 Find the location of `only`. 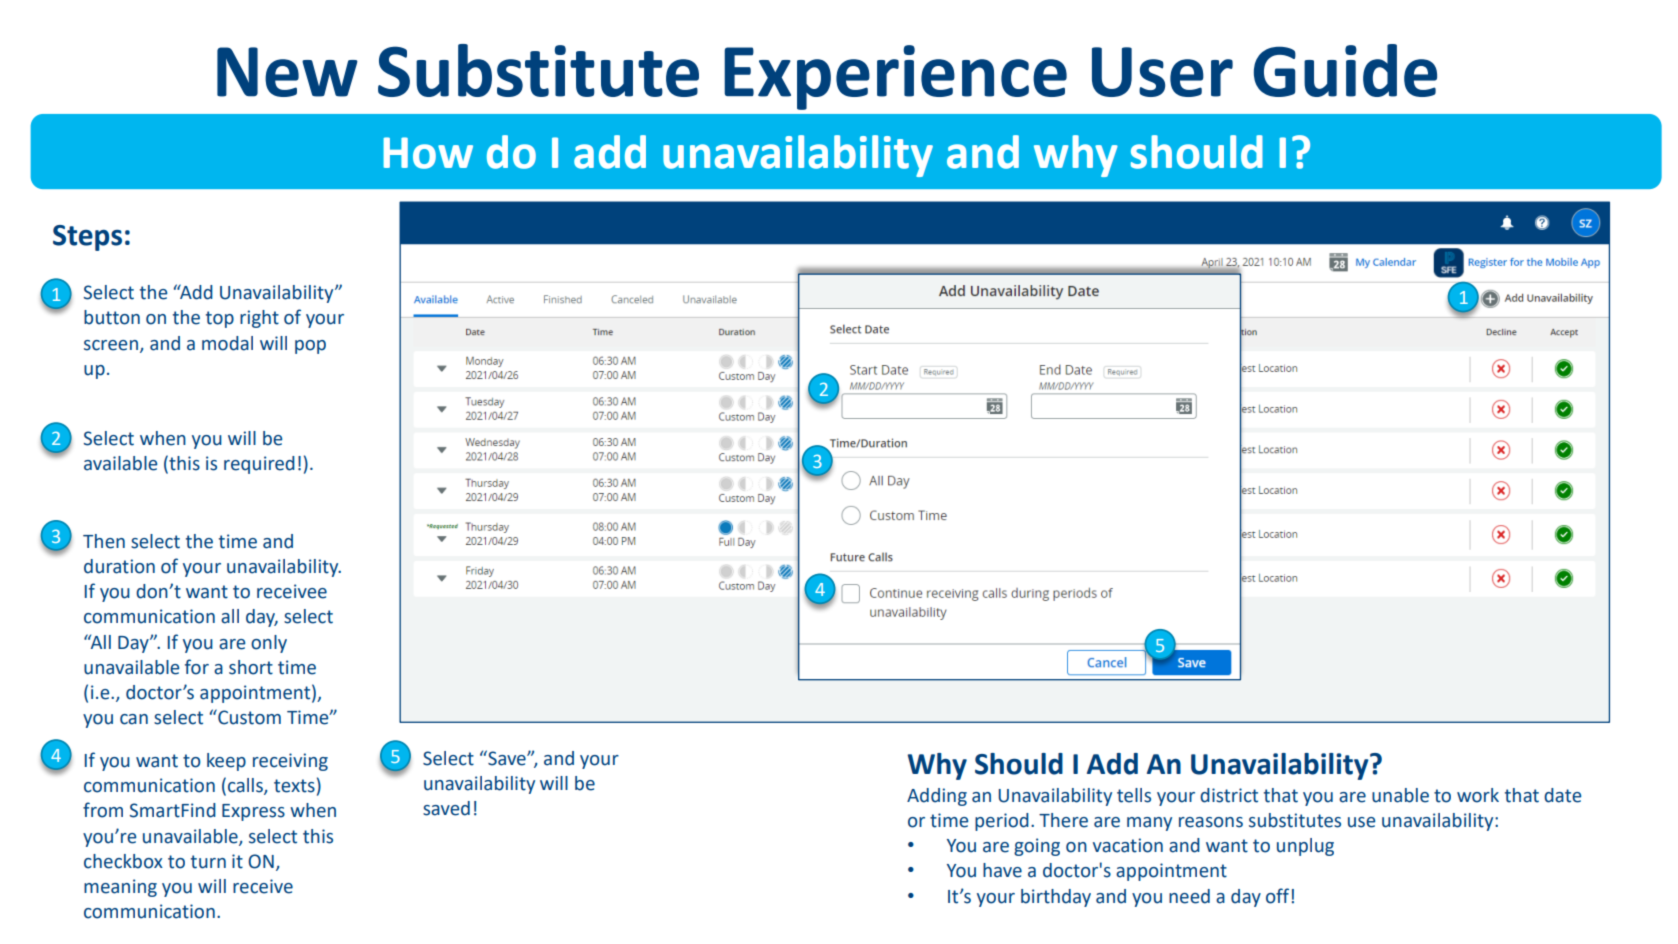

only is located at coordinates (269, 644).
